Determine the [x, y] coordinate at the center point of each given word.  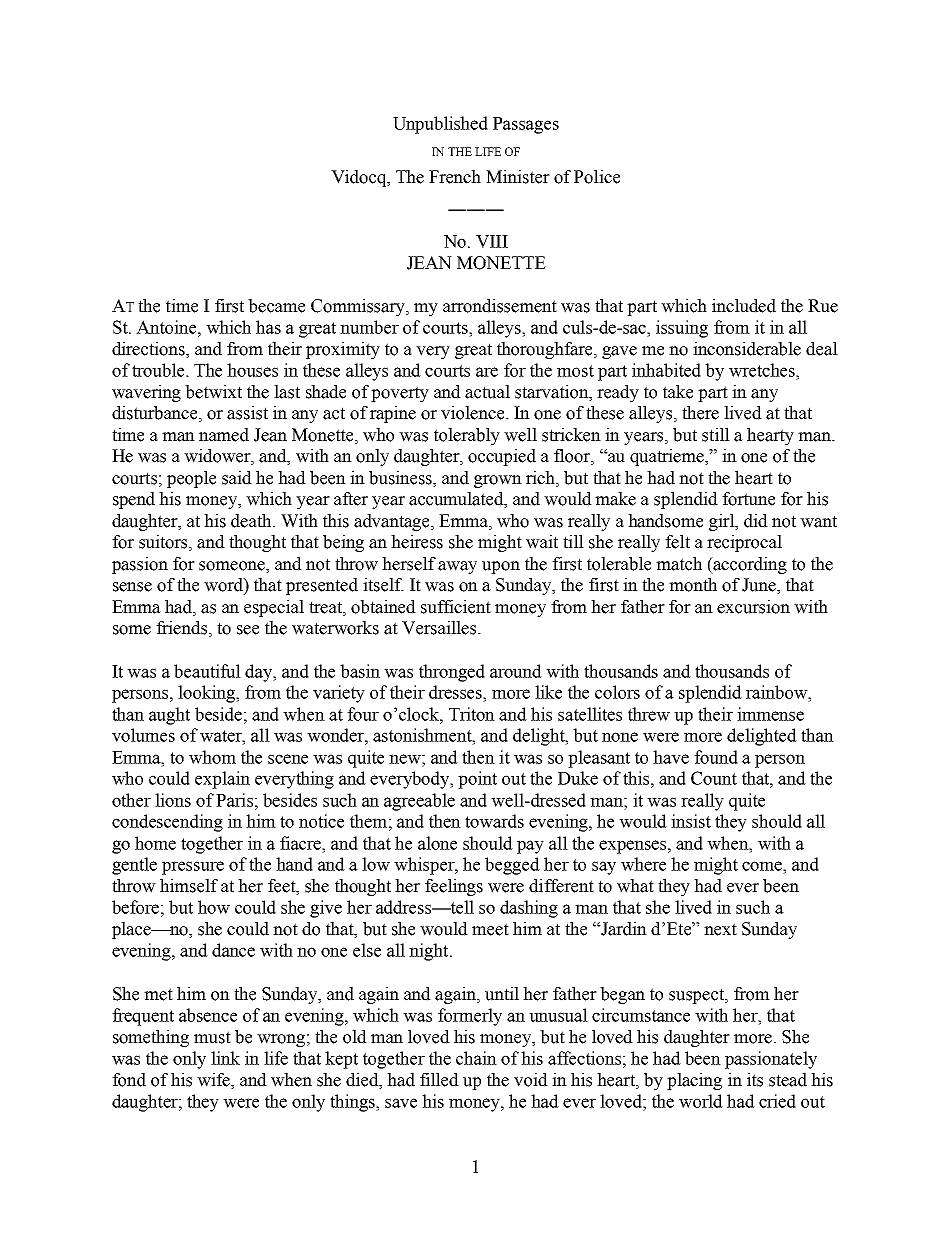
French [455, 177]
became [276, 306]
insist [691, 821]
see [248, 630]
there [700, 413]
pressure [193, 868]
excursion [753, 607]
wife [215, 1080]
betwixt [213, 392]
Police [597, 177]
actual [487, 392]
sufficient [456, 607]
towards [494, 821]
